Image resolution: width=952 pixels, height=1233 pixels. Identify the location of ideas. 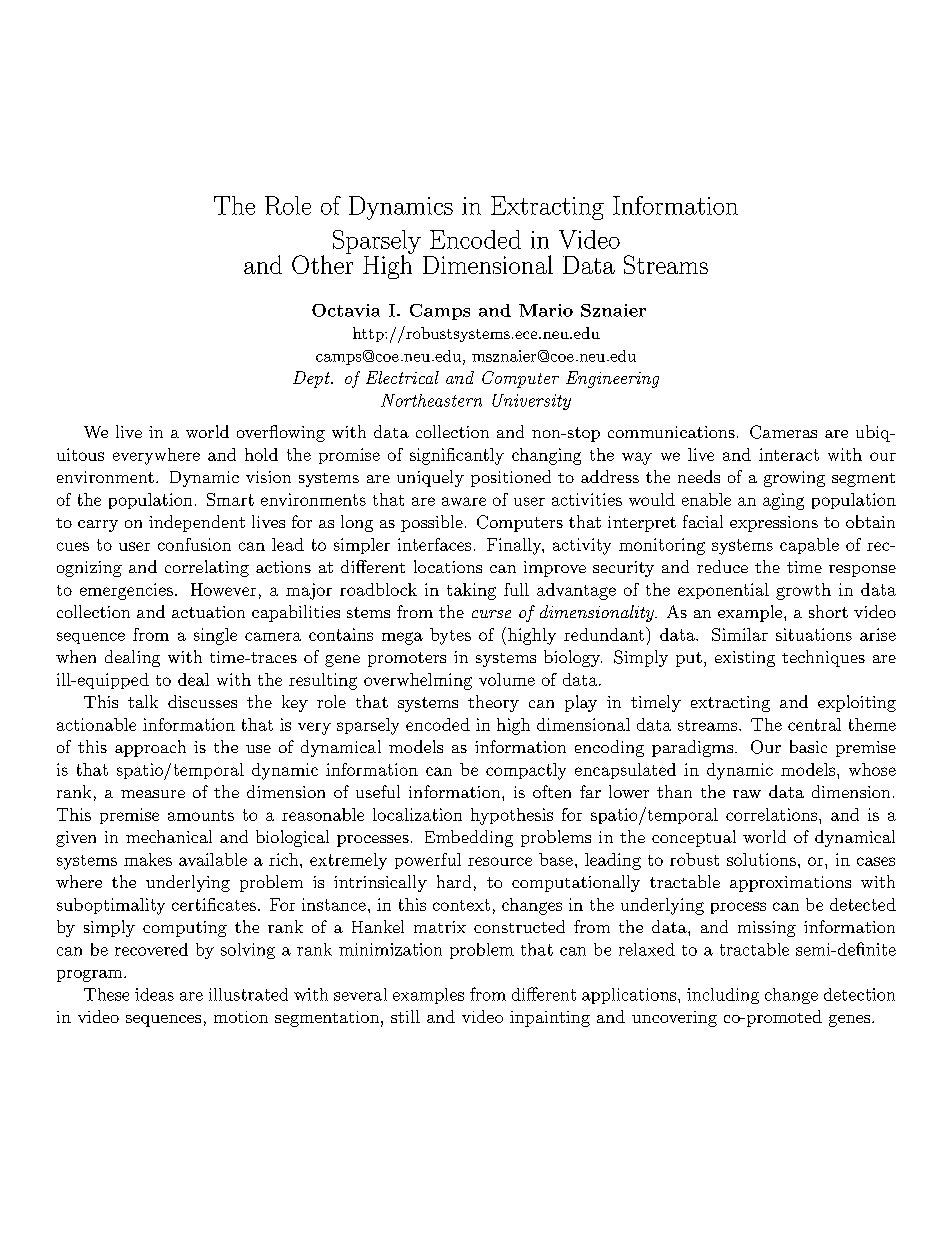
(154, 994).
